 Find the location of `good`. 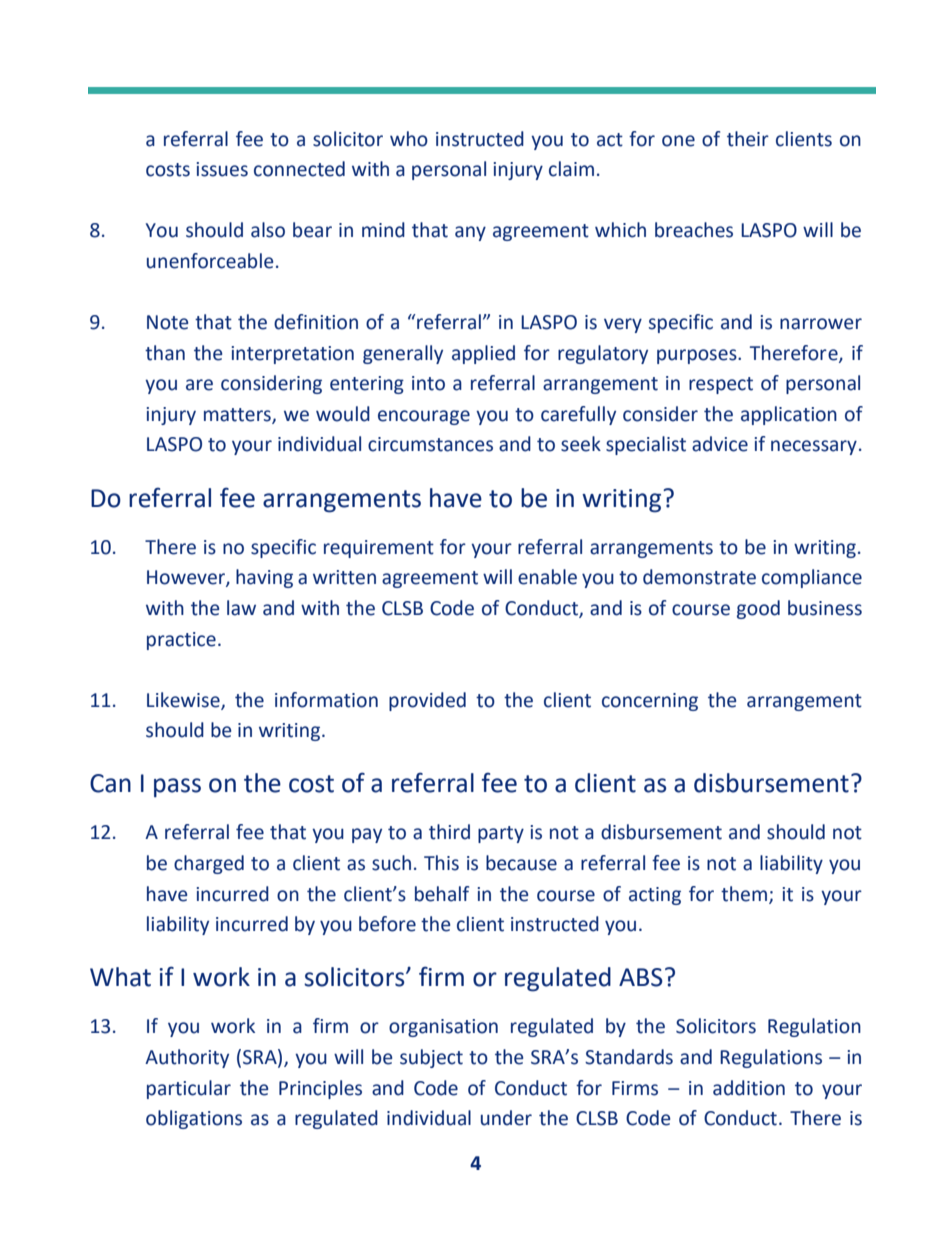

good is located at coordinates (758, 609).
